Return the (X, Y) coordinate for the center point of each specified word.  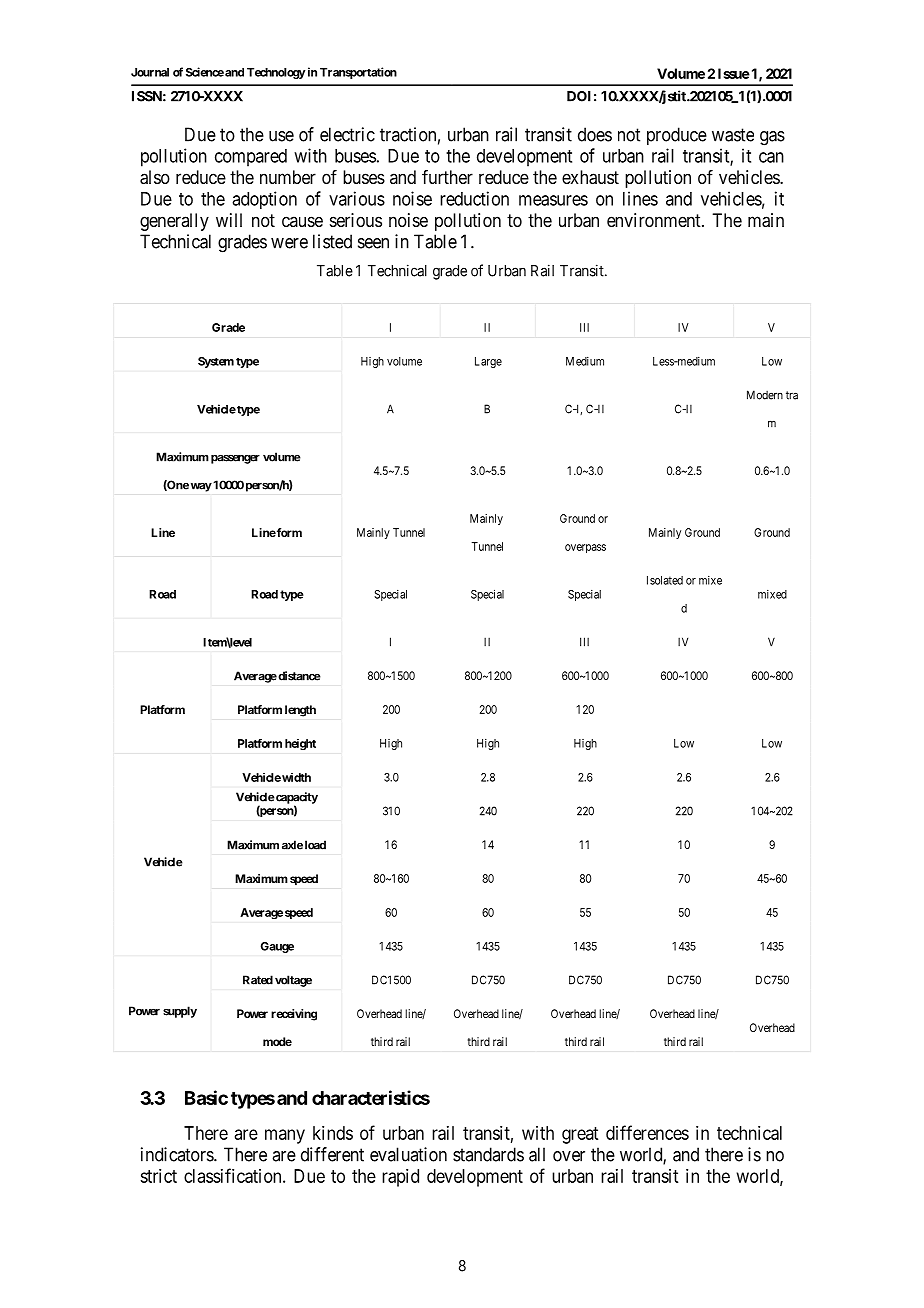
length (300, 711)
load (315, 845)
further (447, 177)
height (300, 744)
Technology (276, 73)
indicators (178, 1154)
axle (292, 845)
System (216, 362)
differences (647, 1132)
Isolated (665, 580)
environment (655, 220)
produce (677, 136)
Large (488, 362)
